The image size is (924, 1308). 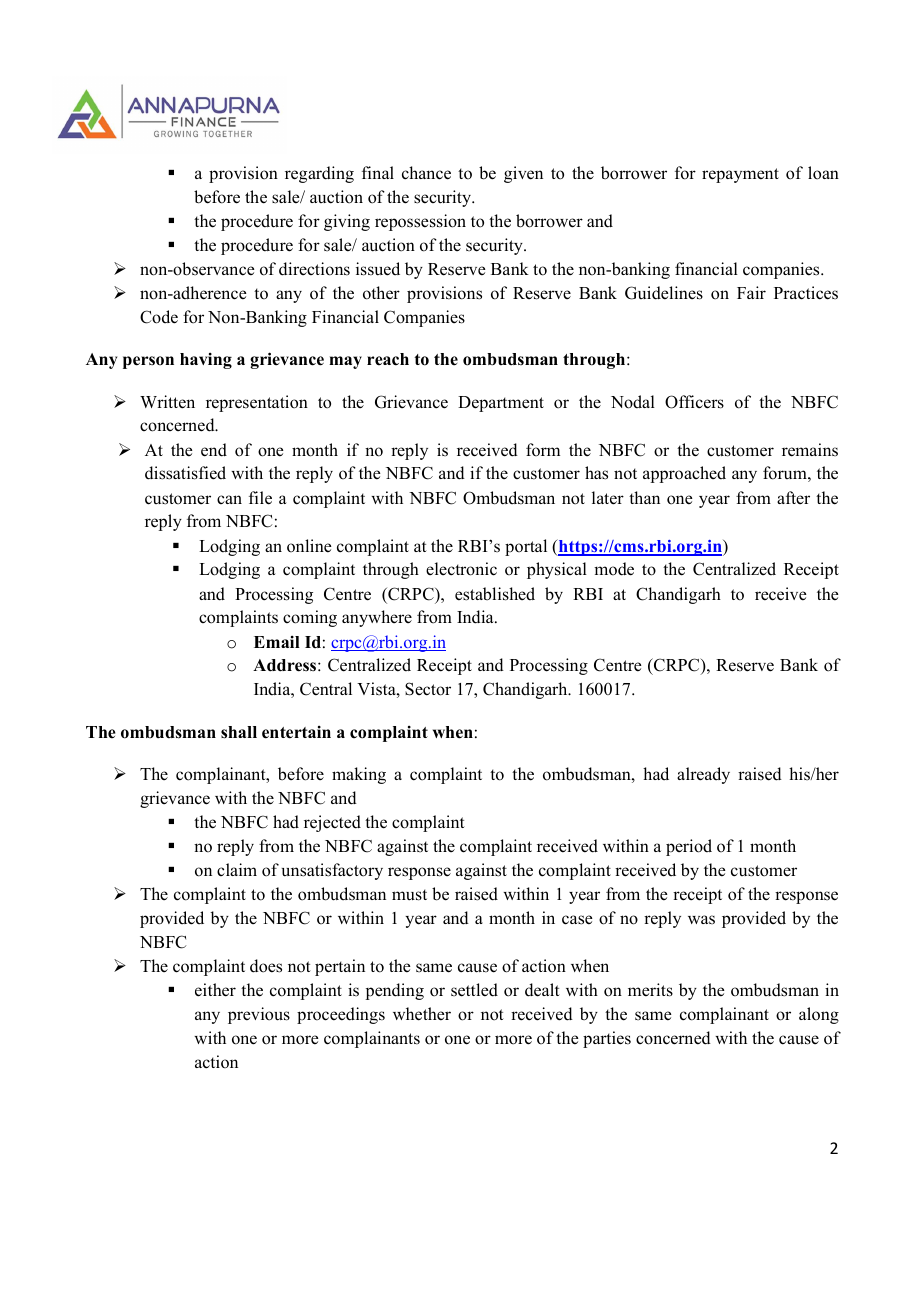 I want to click on representation, so click(x=257, y=403).
